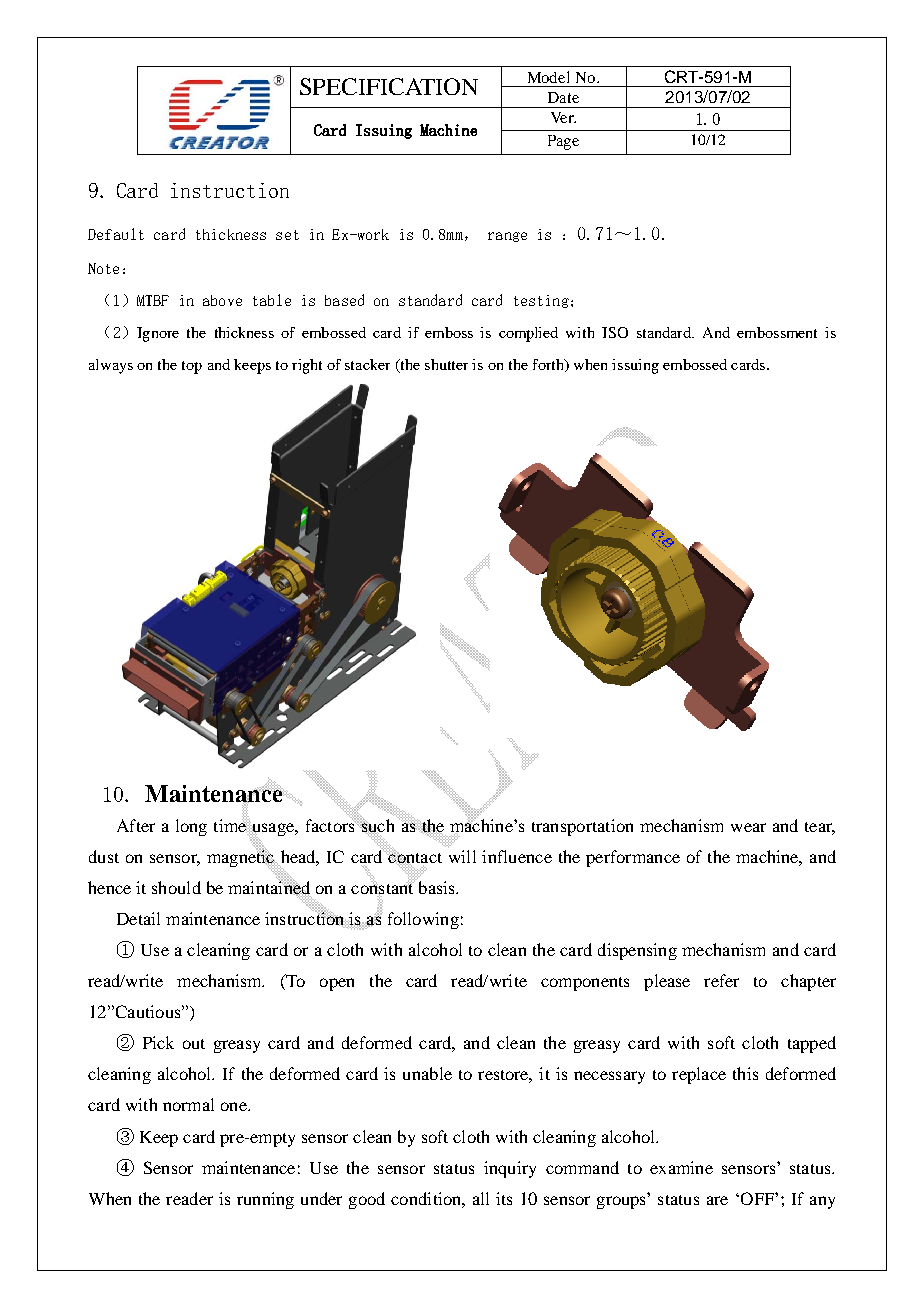 This screenshot has width=924, height=1308. I want to click on ISO, so click(615, 332).
